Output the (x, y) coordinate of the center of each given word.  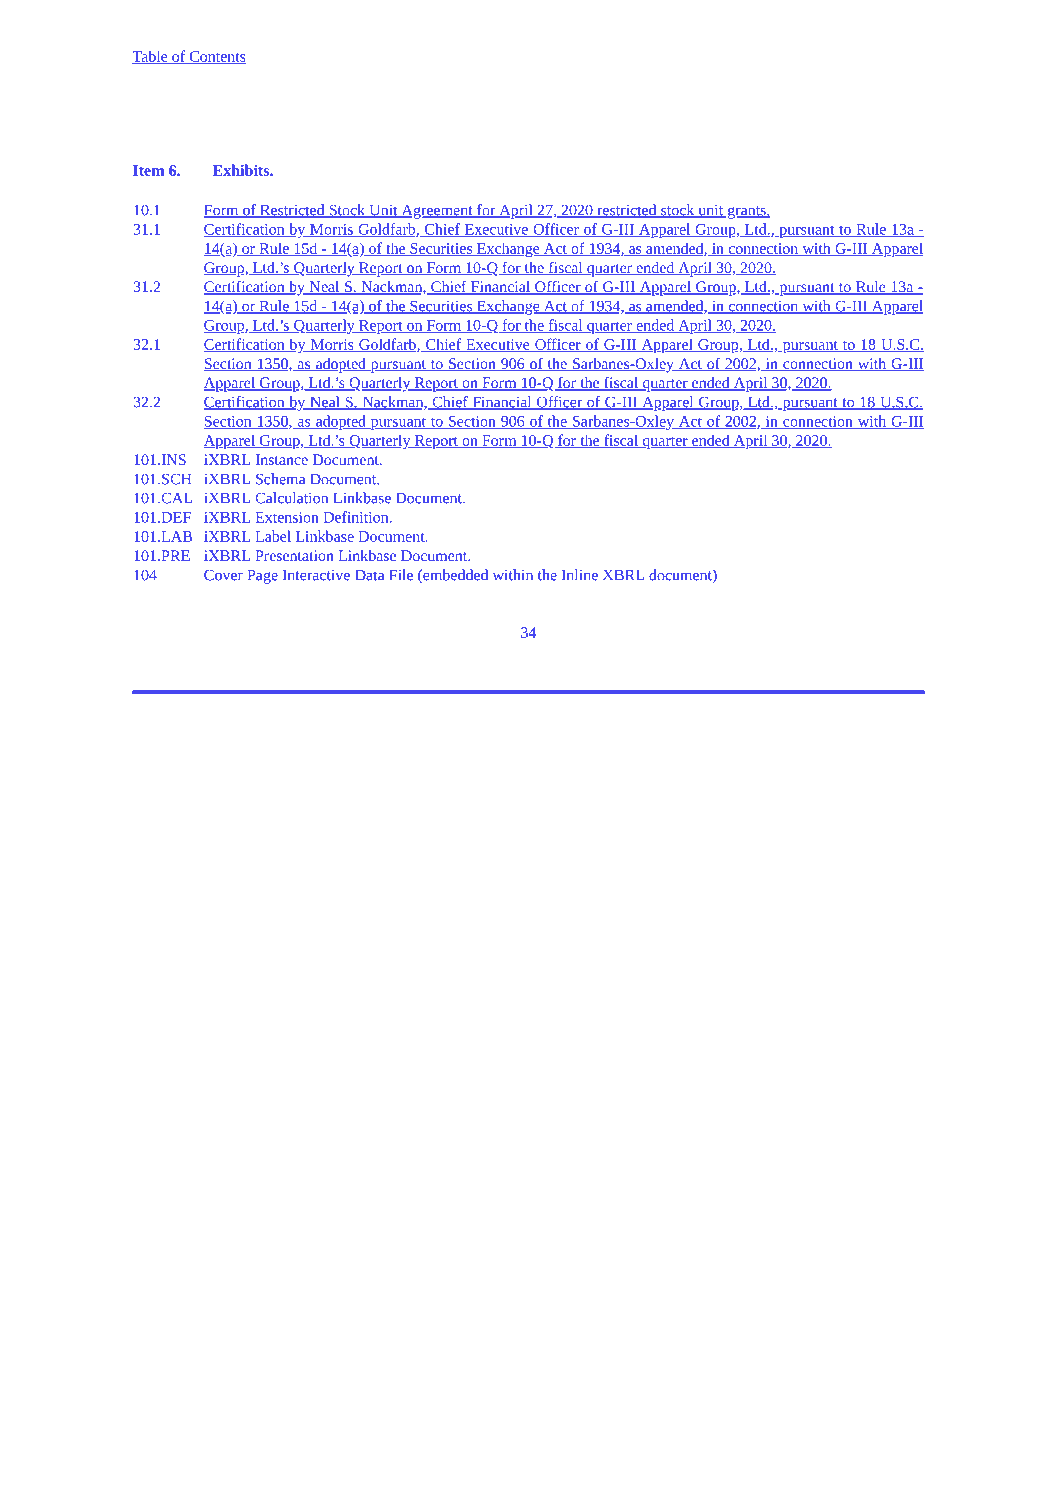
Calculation (291, 498)
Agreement (437, 211)
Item (148, 170)
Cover (223, 575)
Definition (357, 517)
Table (151, 57)
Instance (281, 459)
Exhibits (242, 170)
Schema (280, 479)
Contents (216, 57)
